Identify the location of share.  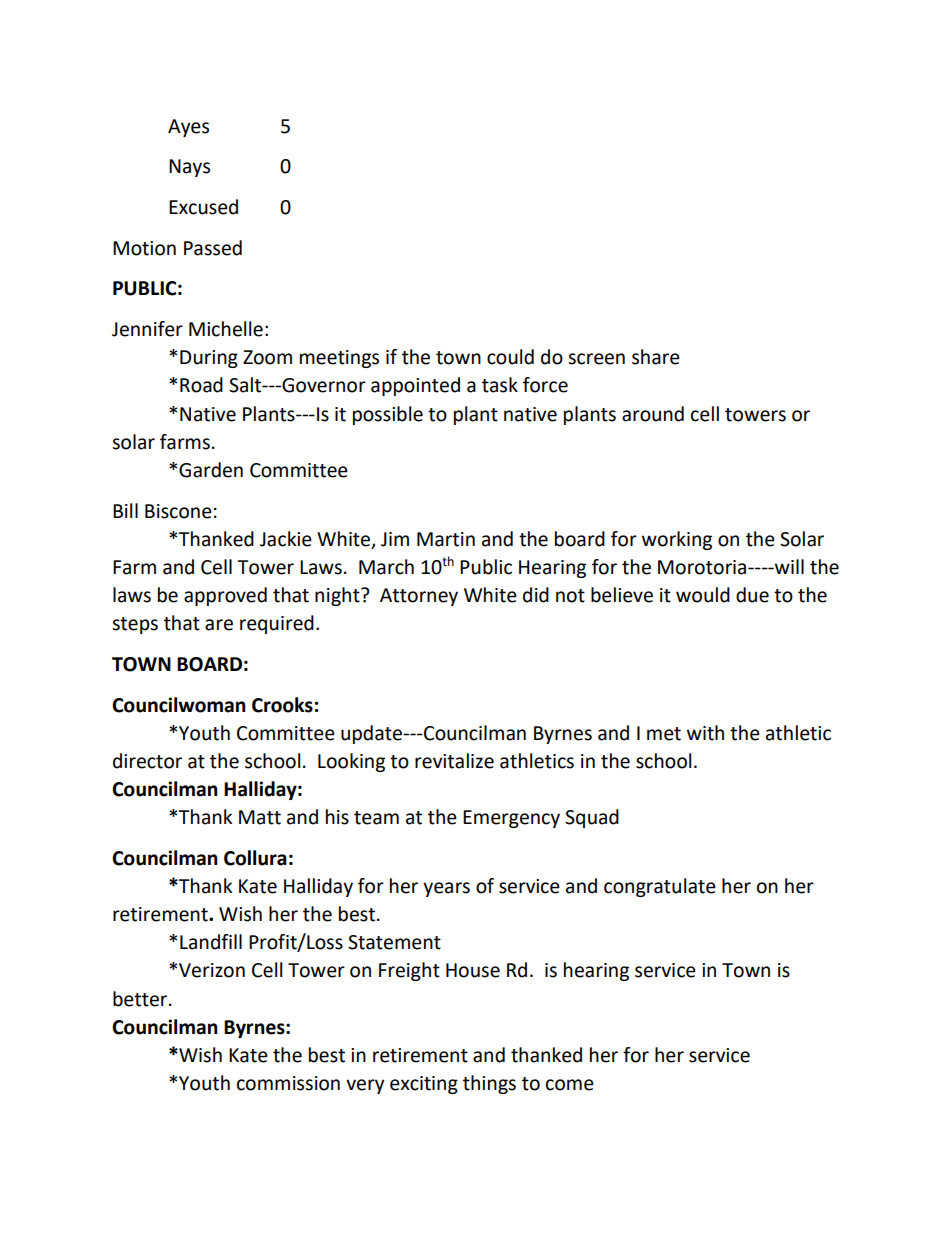
(656, 357).
